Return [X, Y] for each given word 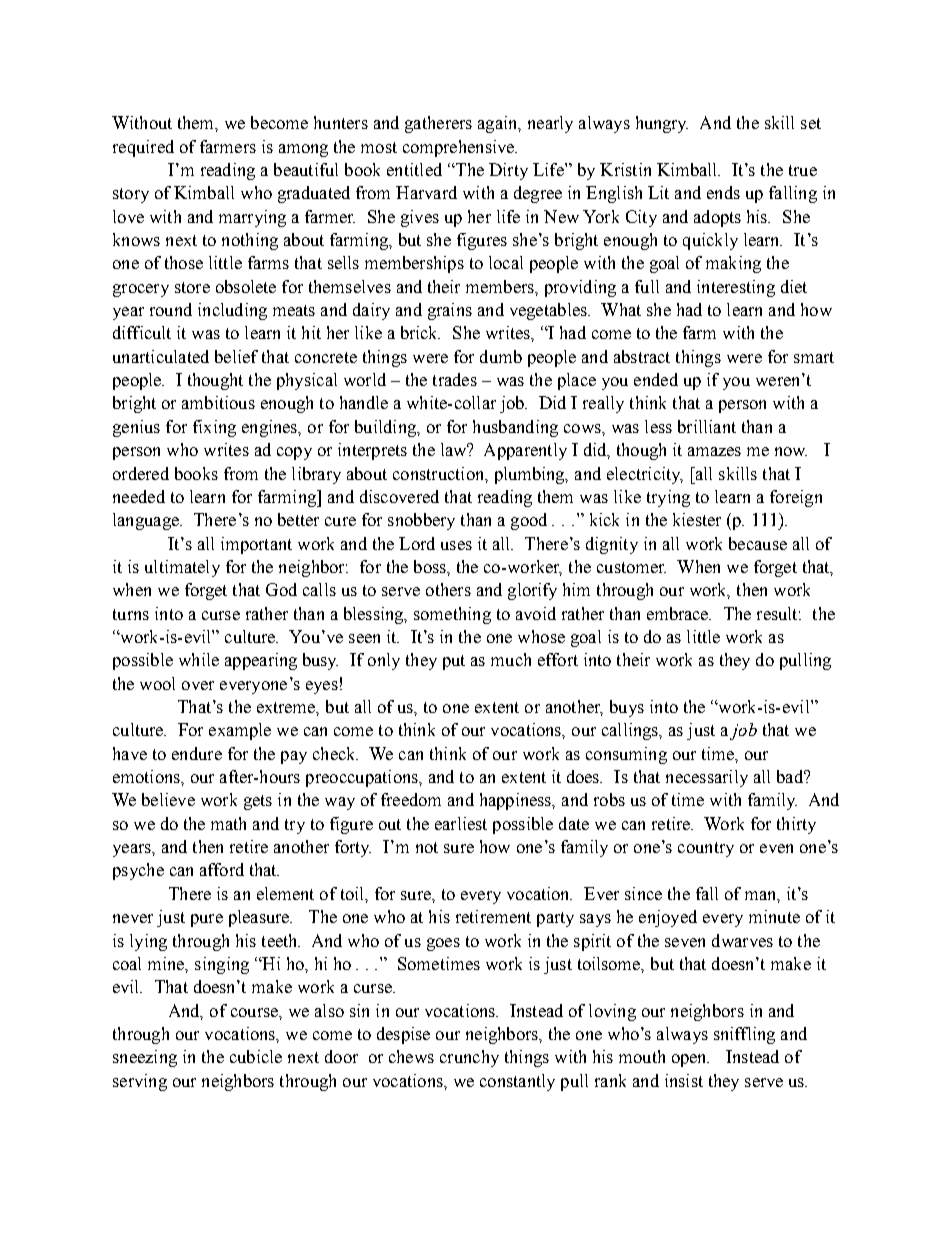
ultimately [182, 568]
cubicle [256, 1056]
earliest [461, 823]
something [452, 615]
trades [455, 379]
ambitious [218, 402]
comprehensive [460, 148]
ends [723, 192]
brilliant [707, 426]
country [706, 849]
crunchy [469, 1058]
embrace [679, 613]
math [228, 823]
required [143, 148]
